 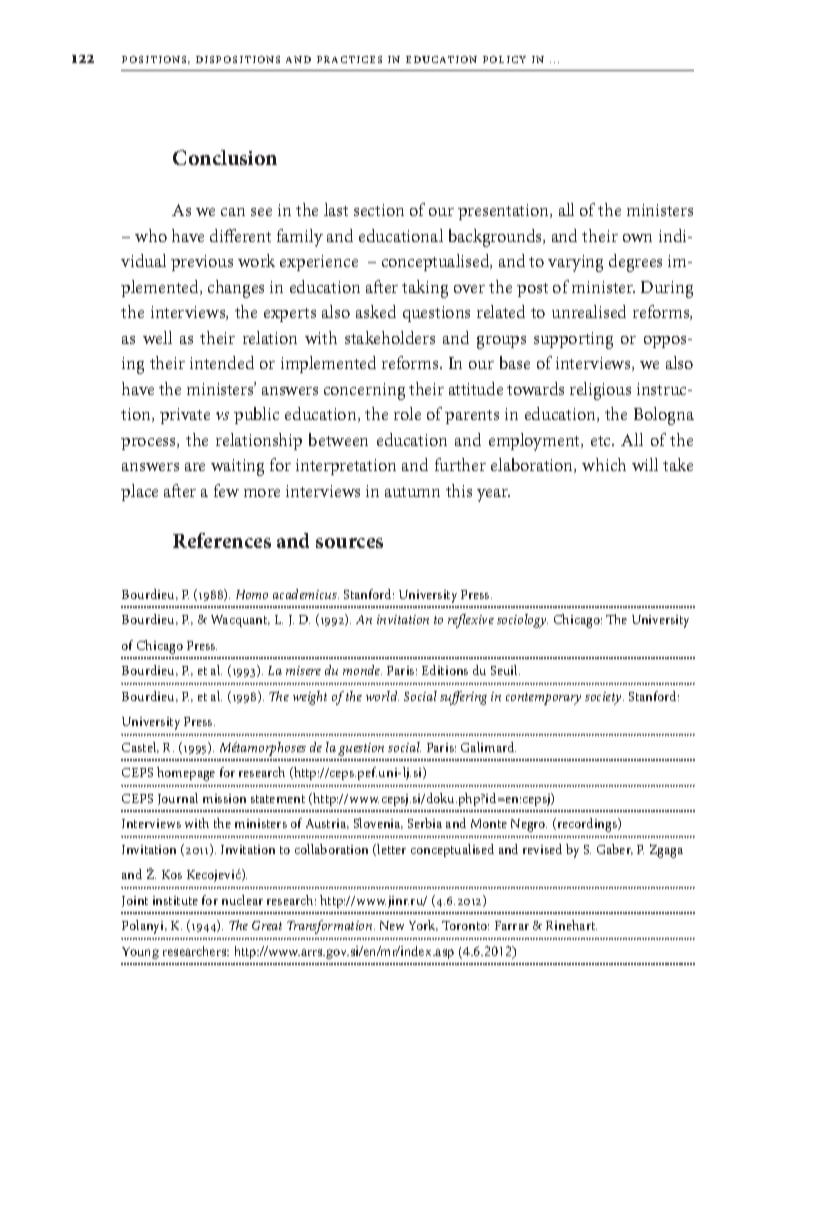 I want to click on institute, so click(x=175, y=900).
